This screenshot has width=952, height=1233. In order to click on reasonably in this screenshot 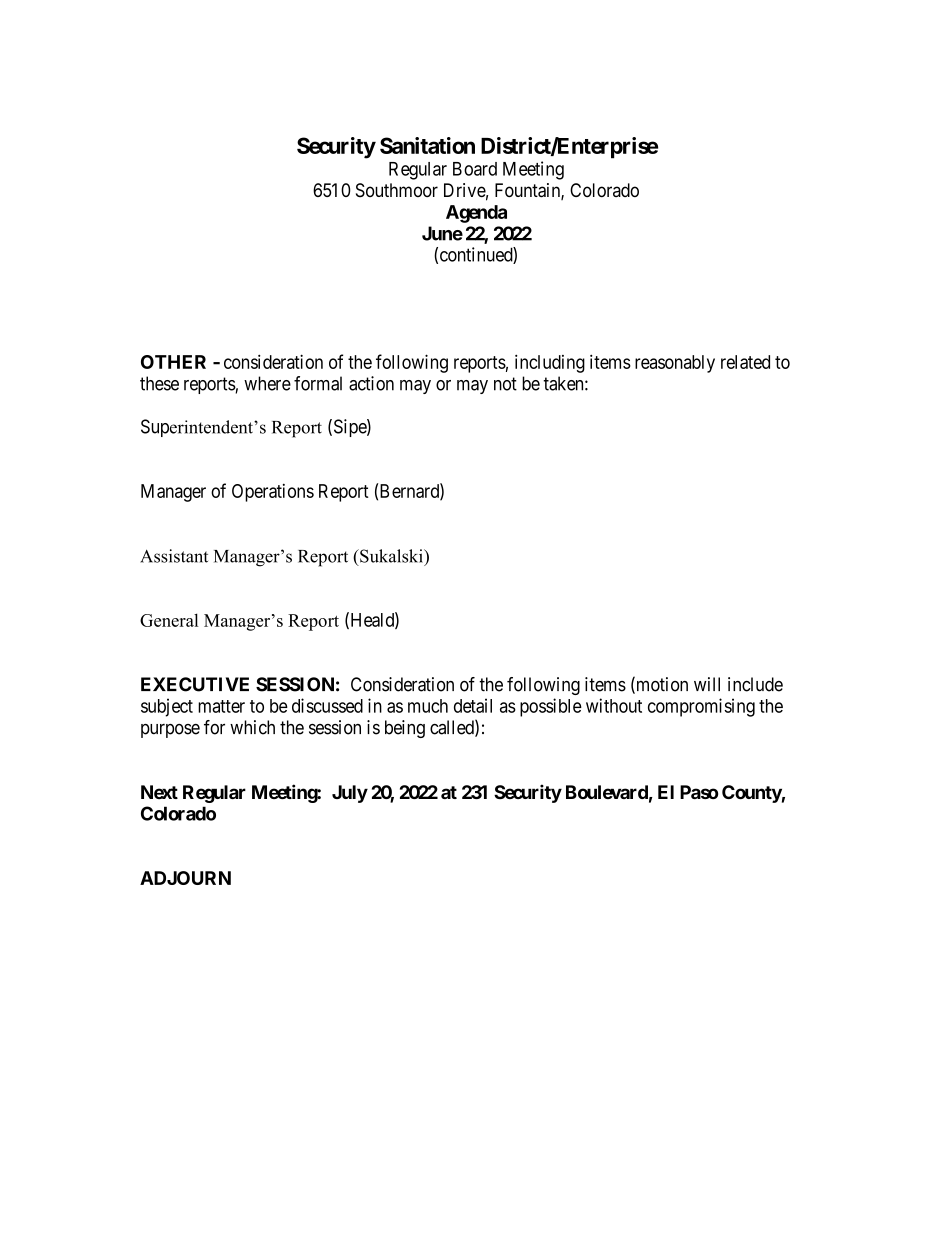, I will do `click(675, 364)`.
